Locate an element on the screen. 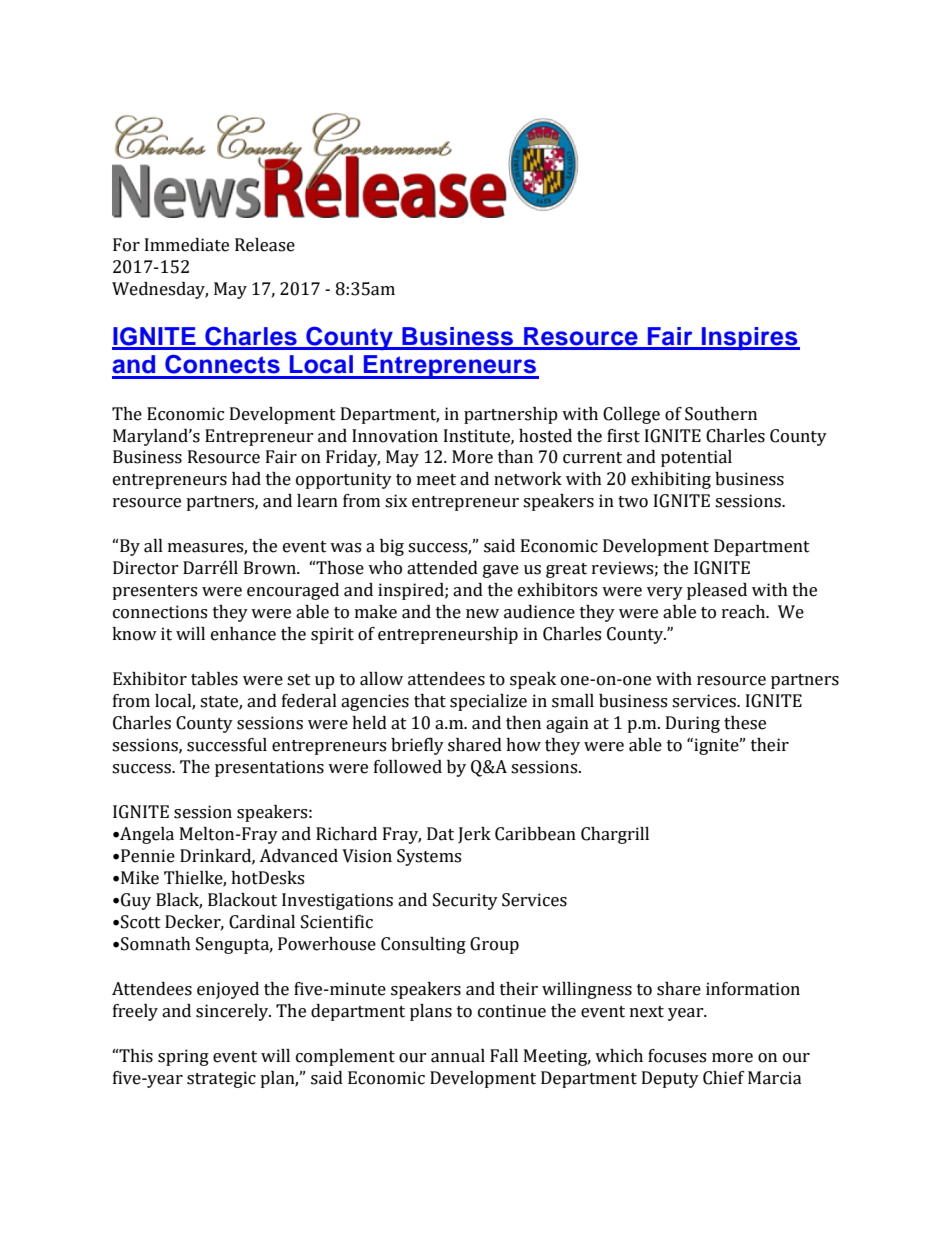 This screenshot has height=1233, width=952. potential is located at coordinates (696, 458).
